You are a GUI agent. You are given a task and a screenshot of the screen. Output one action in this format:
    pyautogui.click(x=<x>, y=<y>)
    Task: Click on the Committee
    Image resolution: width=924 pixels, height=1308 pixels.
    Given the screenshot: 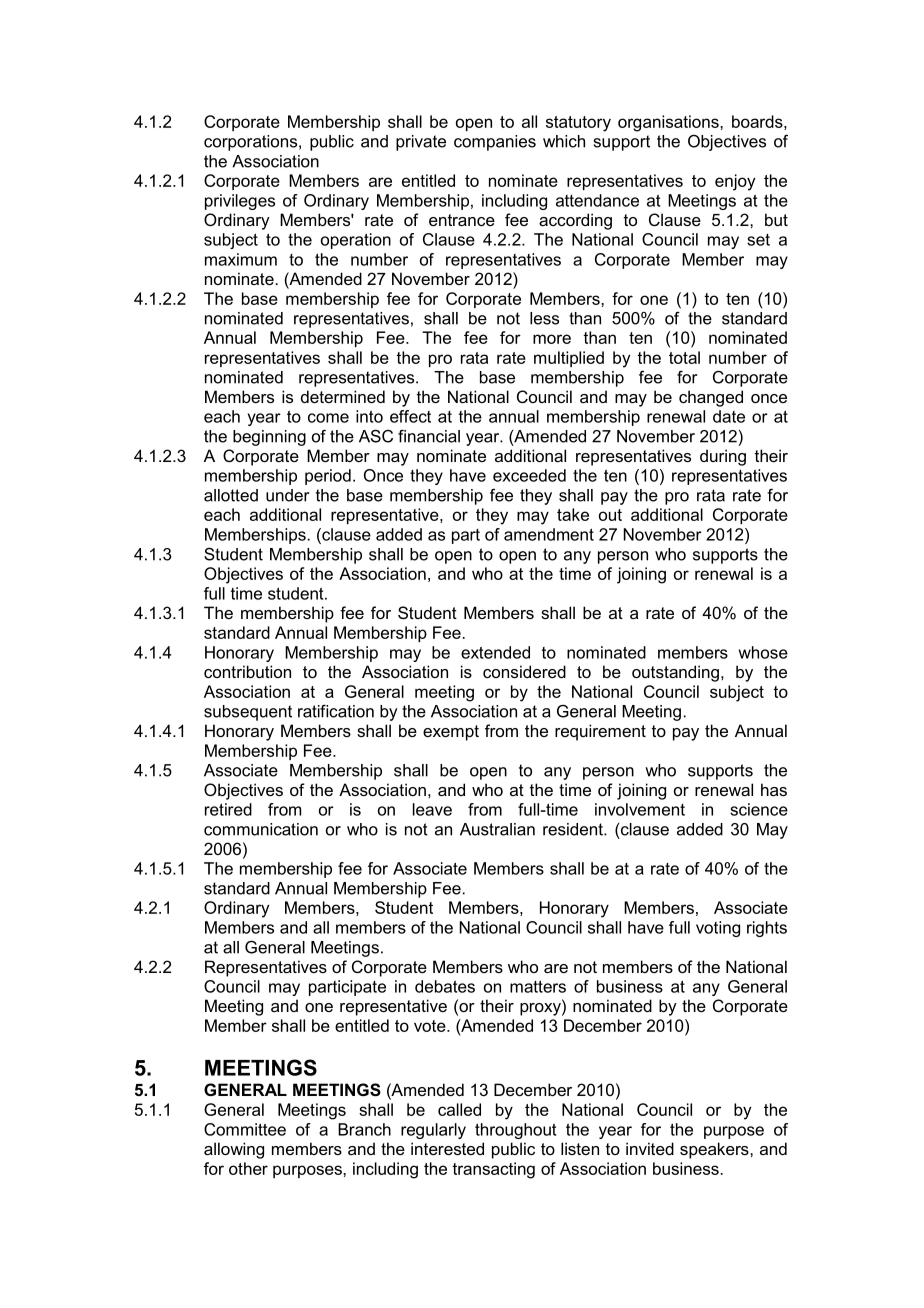 What is the action you would take?
    pyautogui.click(x=245, y=1129)
